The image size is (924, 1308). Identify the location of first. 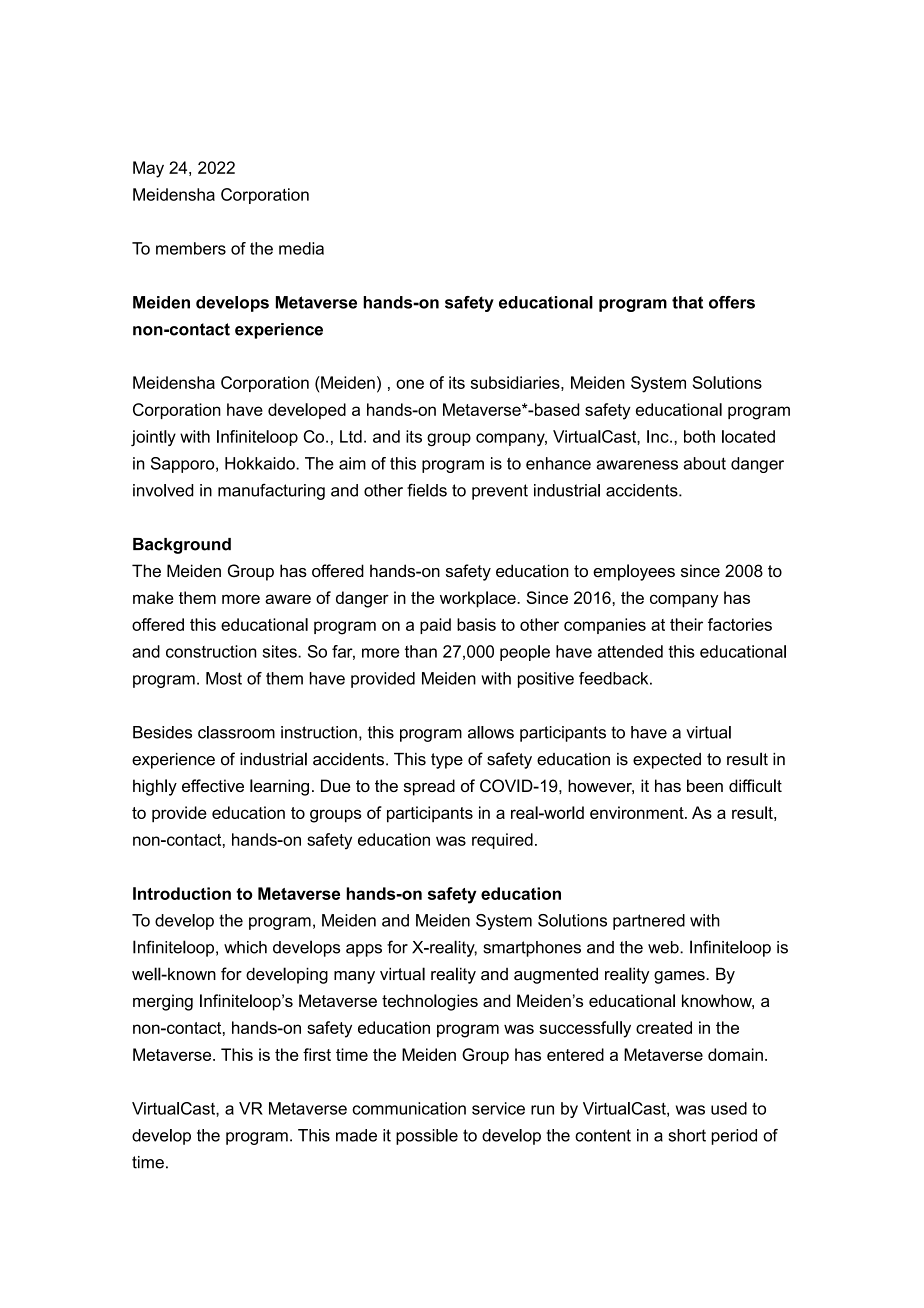
(317, 1054).
